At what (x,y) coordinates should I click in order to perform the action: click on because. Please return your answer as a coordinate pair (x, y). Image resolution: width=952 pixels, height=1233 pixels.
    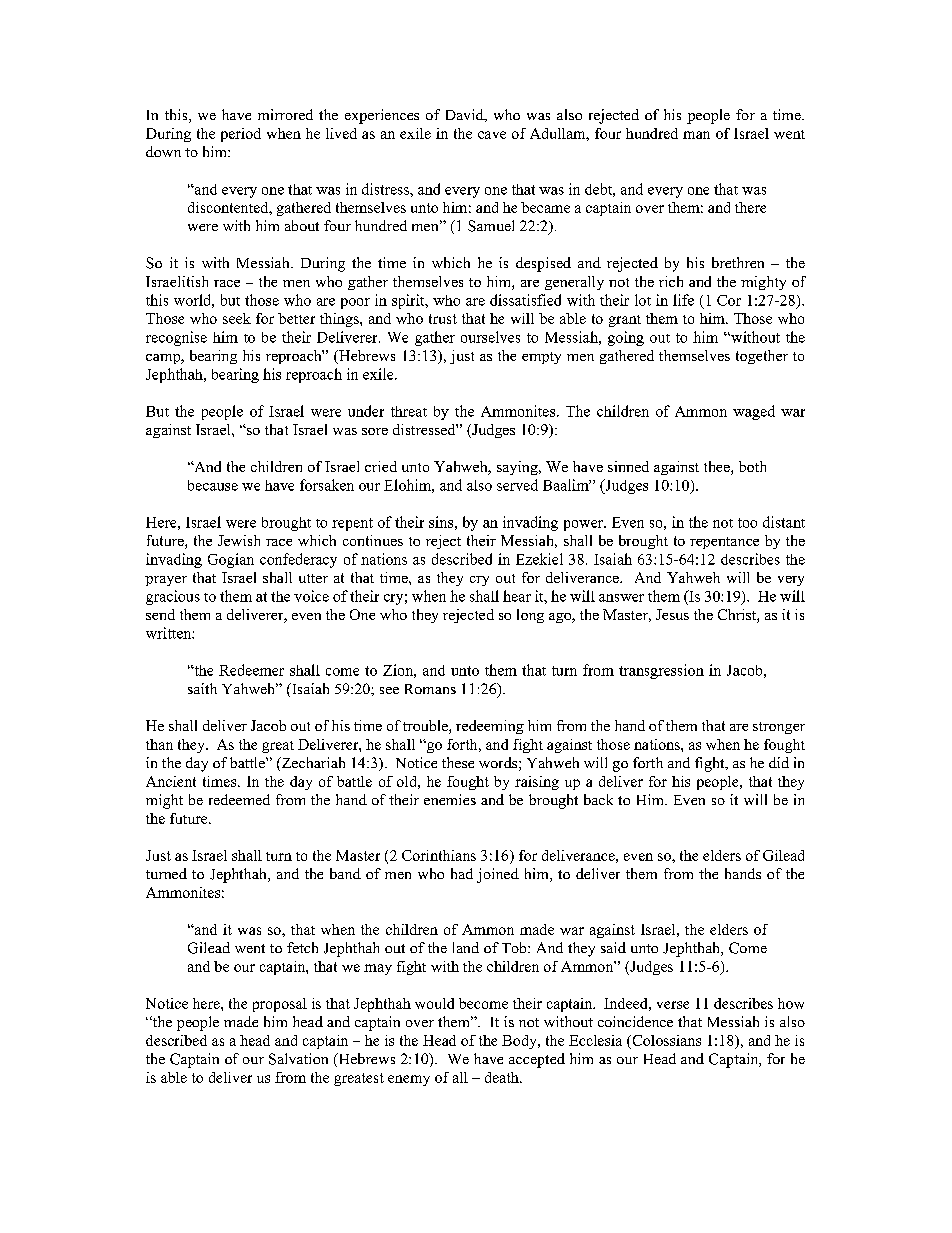
    Looking at the image, I should click on (213, 485).
